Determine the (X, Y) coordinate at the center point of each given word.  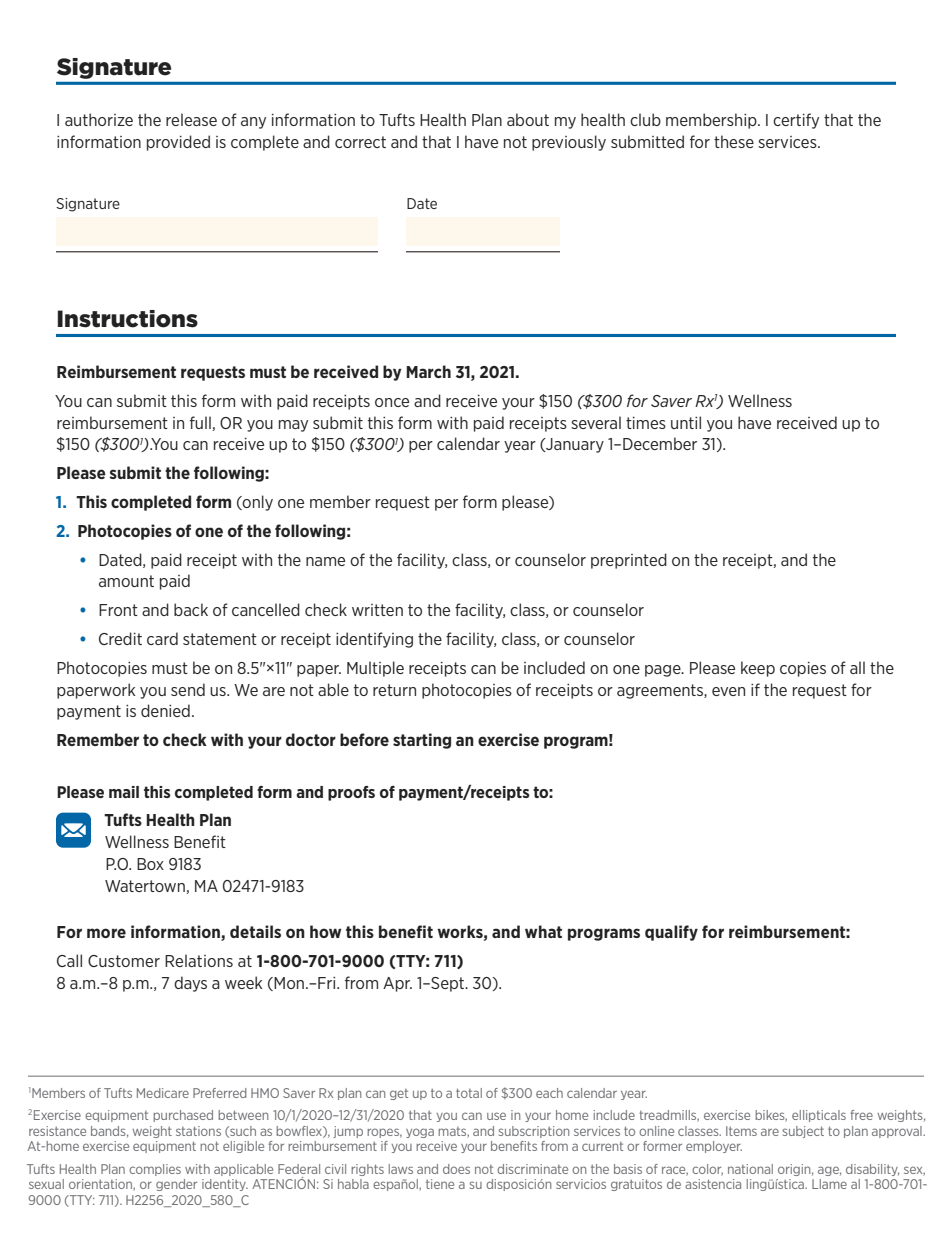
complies (155, 1170)
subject (803, 1132)
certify (796, 121)
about (528, 119)
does (456, 1169)
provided (178, 143)
